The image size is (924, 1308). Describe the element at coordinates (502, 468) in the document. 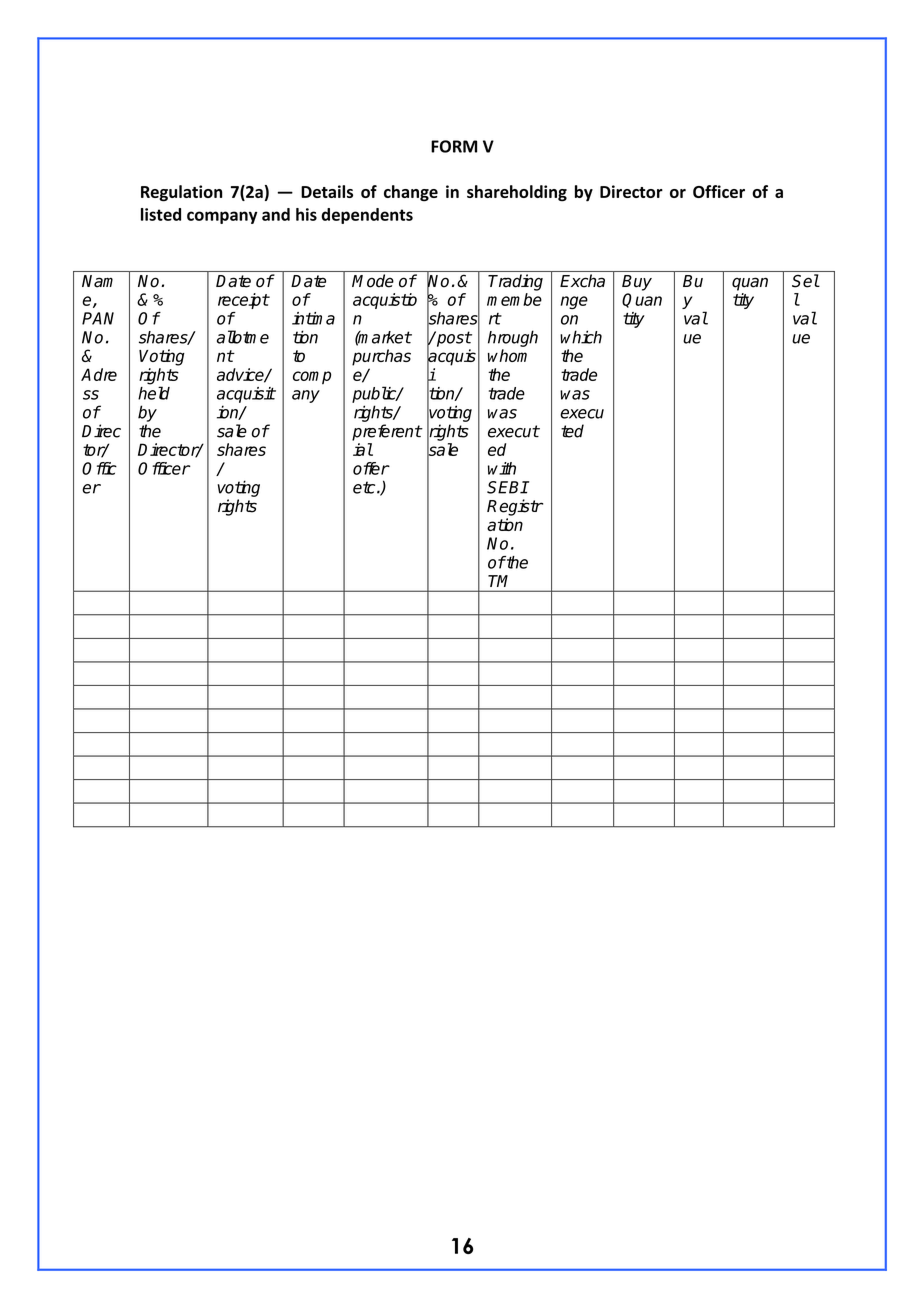

I see `with` at that location.
